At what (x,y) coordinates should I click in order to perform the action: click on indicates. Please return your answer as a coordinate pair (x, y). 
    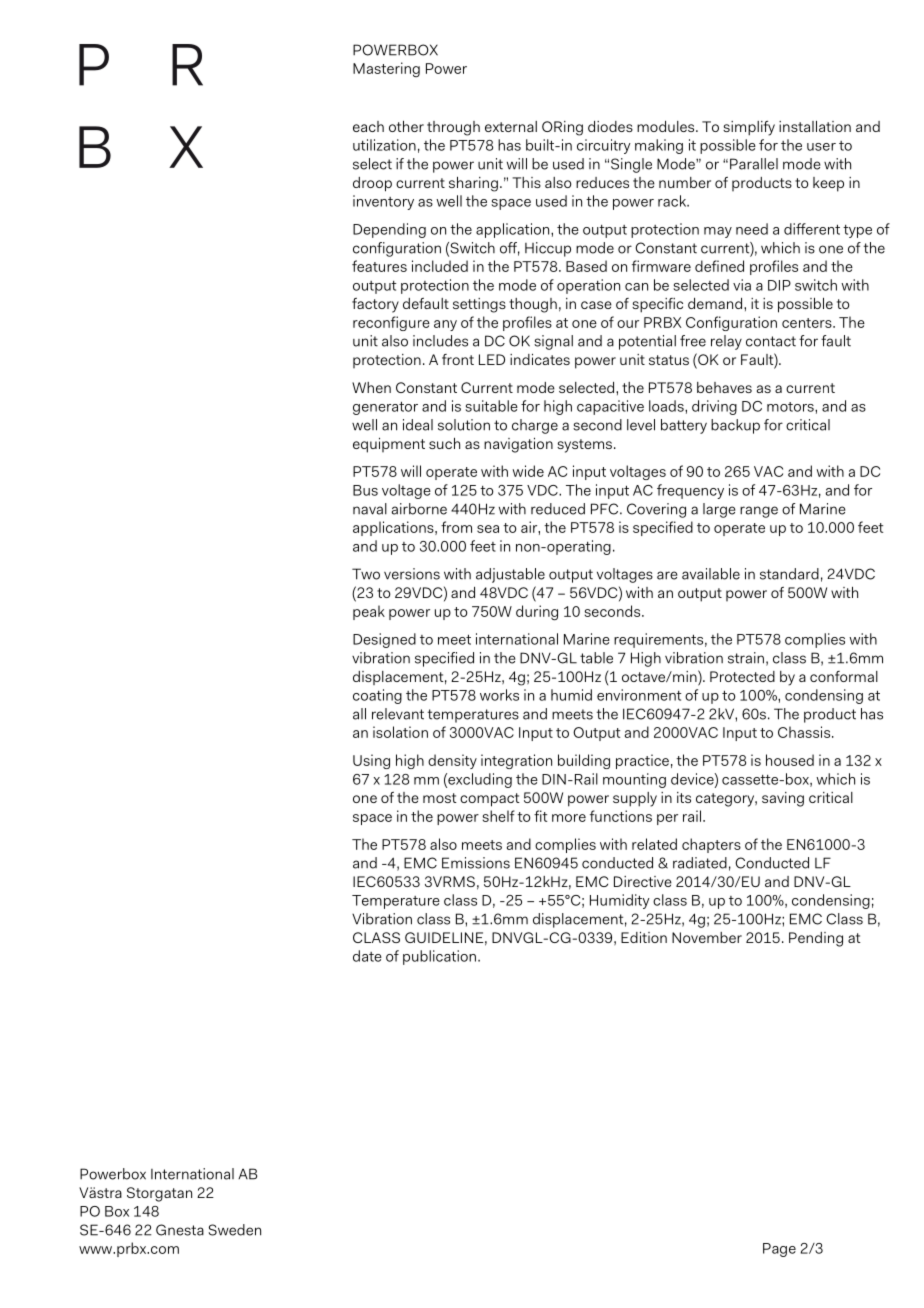
    Looking at the image, I should click on (540, 359).
